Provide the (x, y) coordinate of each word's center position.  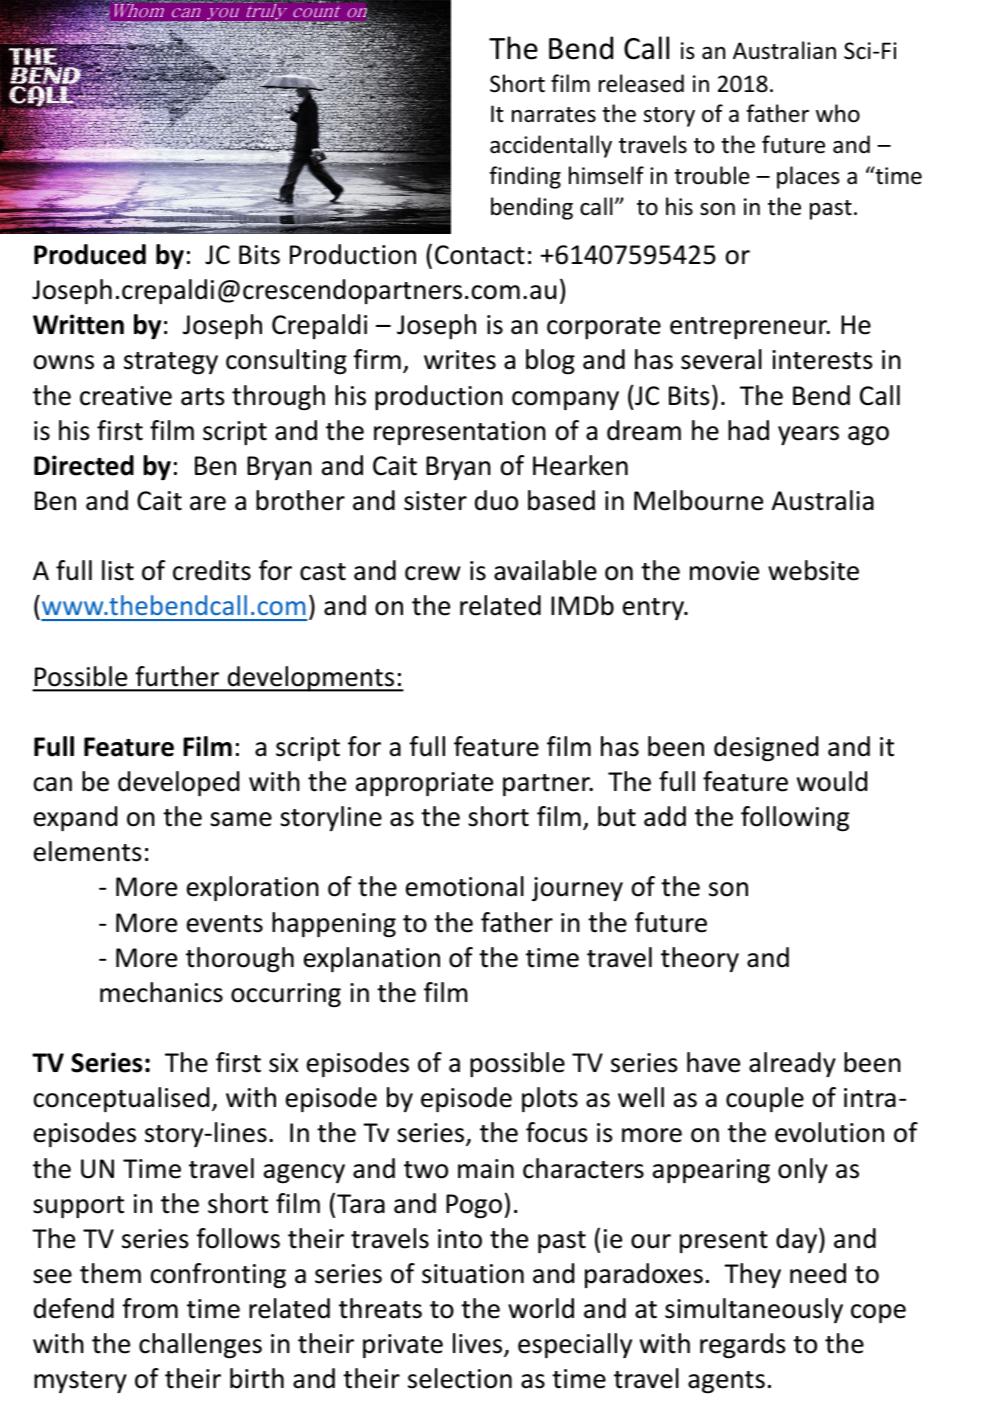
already (792, 1064)
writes (460, 360)
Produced (90, 254)
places (808, 177)
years (808, 435)
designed (766, 748)
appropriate (424, 784)
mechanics (161, 992)
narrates (554, 115)
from (150, 1308)
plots (550, 1099)
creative (126, 396)
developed (178, 783)
